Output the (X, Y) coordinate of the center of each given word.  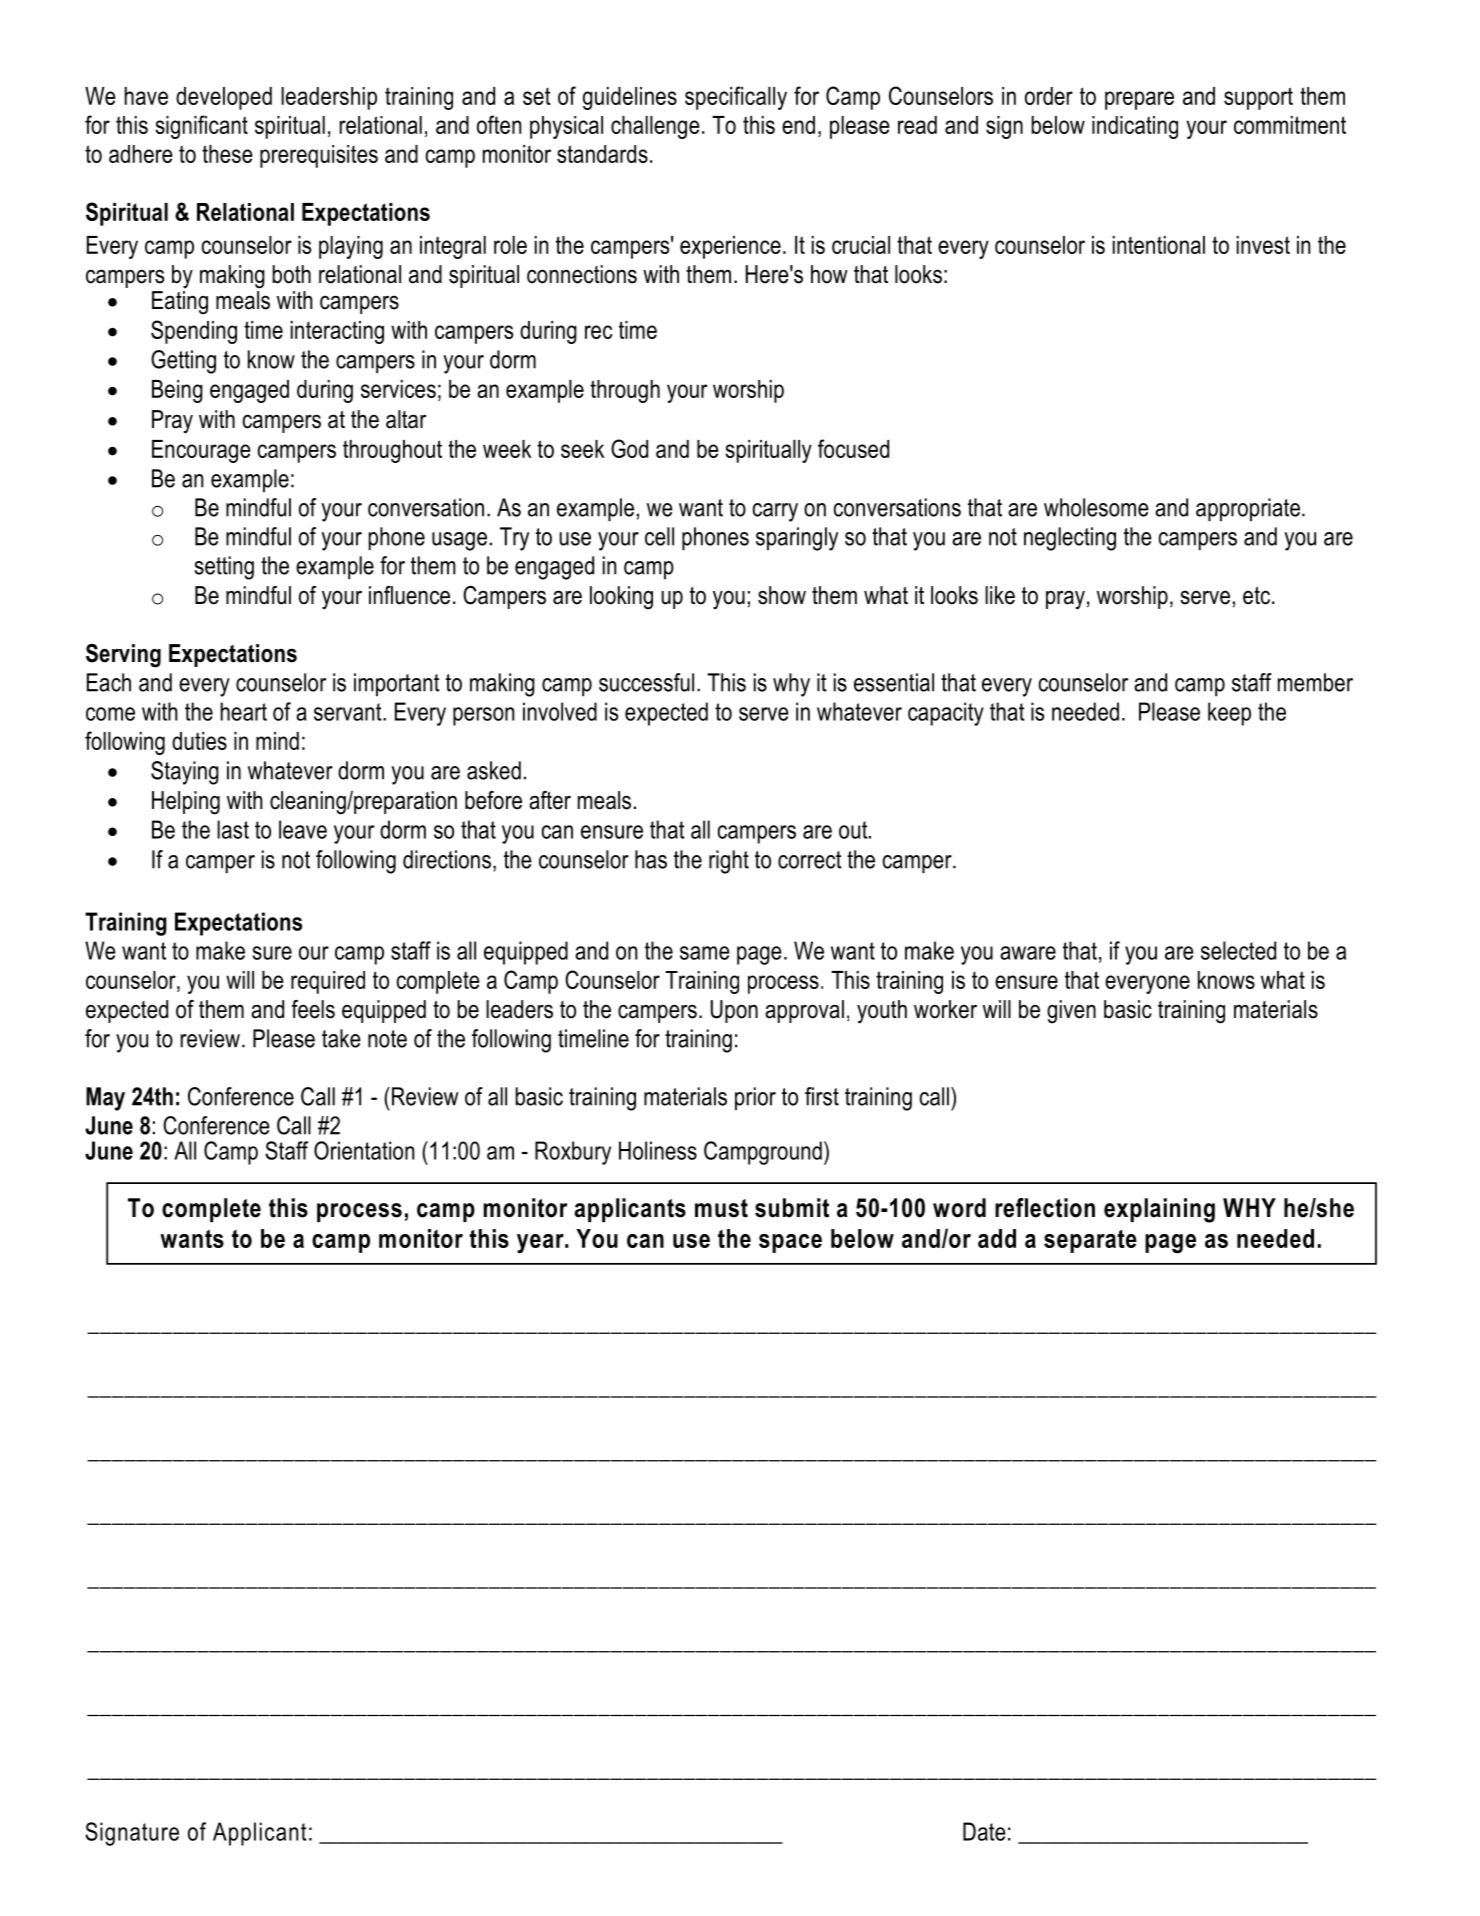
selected (1238, 950)
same (705, 953)
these (227, 154)
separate (1090, 1241)
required (328, 982)
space (790, 1243)
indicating (1135, 127)
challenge (655, 127)
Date (984, 1831)
